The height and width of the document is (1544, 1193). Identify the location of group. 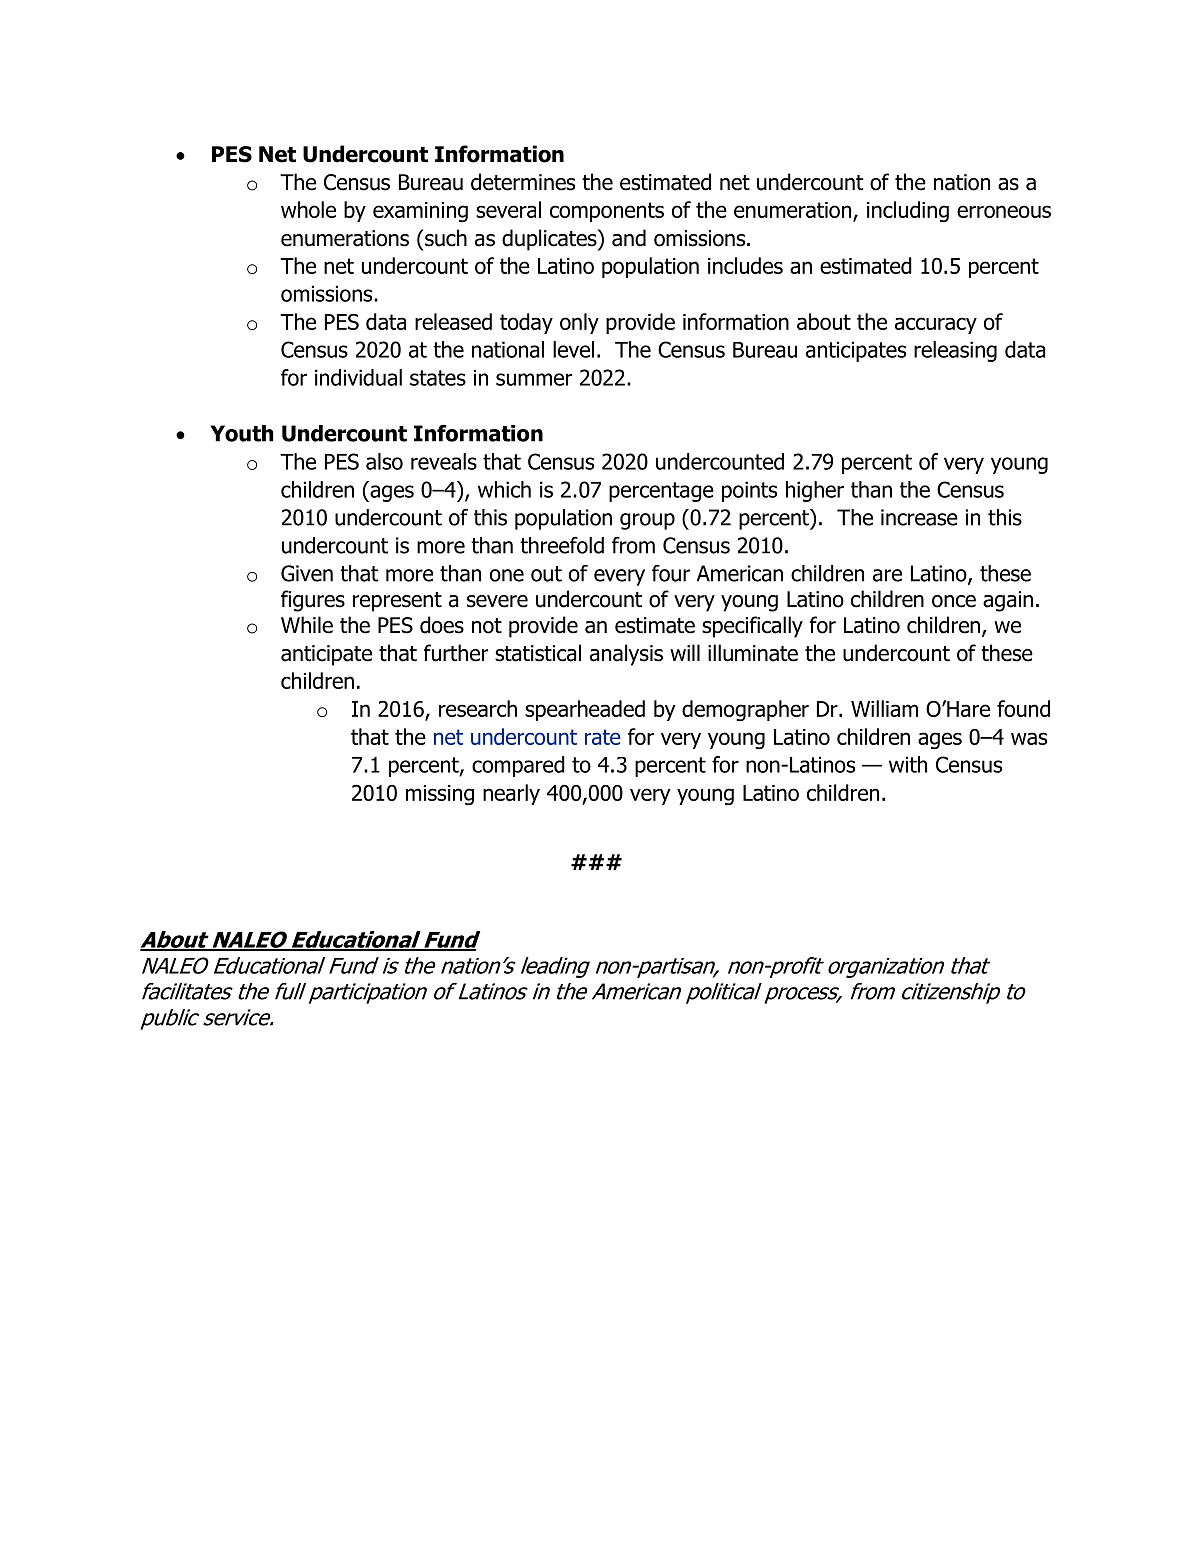
(647, 521).
